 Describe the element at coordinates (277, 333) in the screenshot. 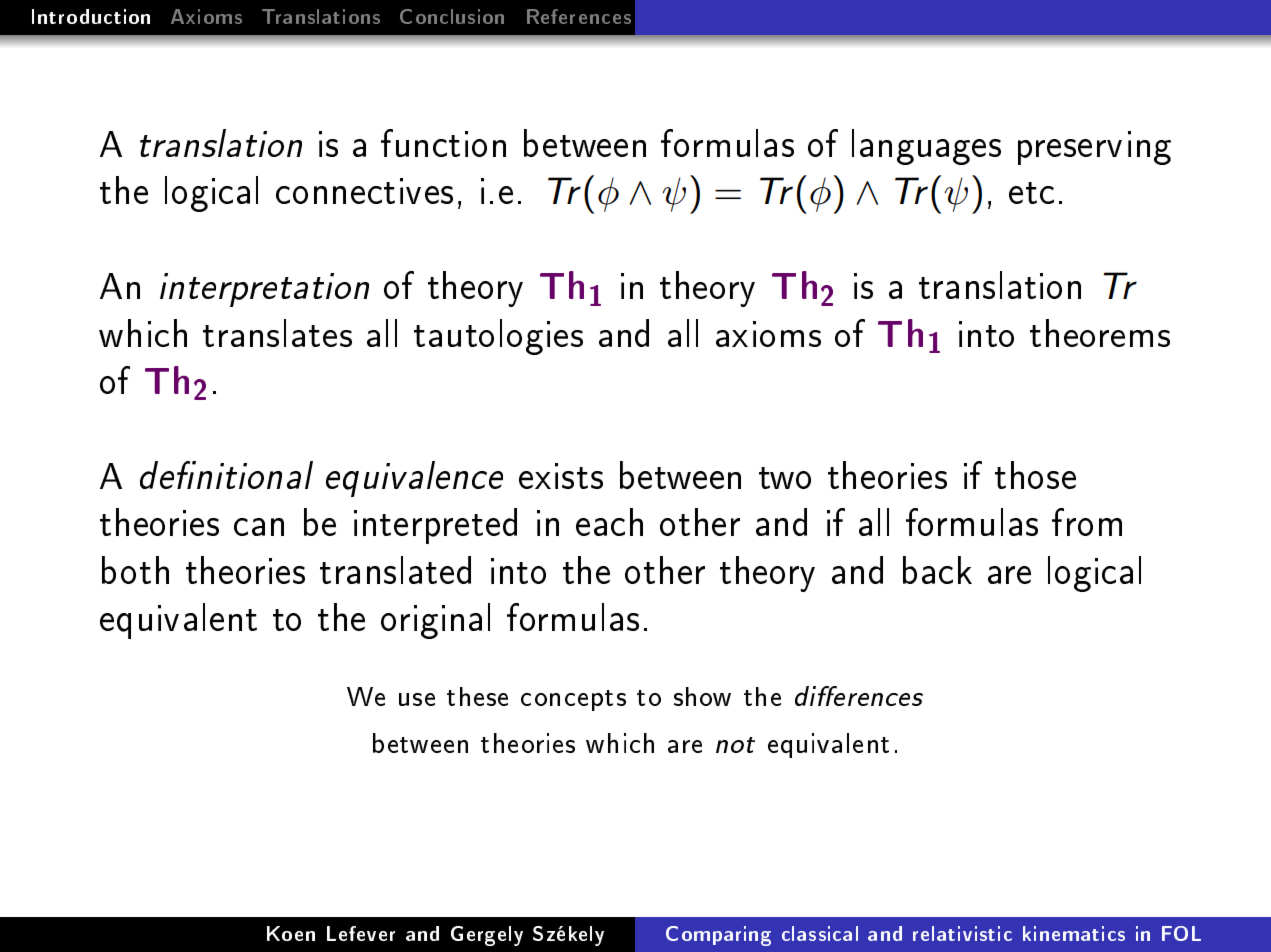

I see `translates` at that location.
